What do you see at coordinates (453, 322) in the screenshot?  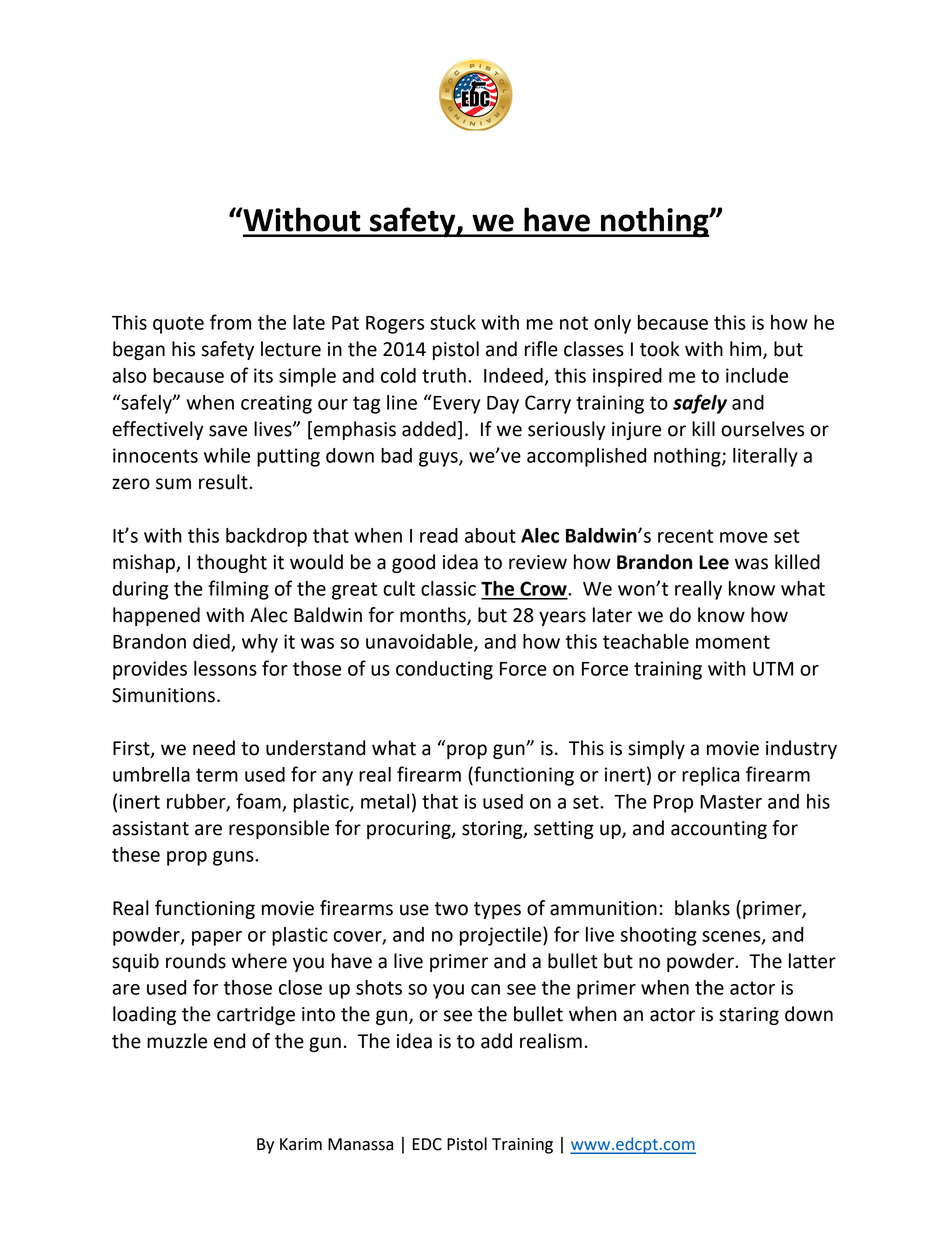 I see `stuck` at bounding box center [453, 322].
